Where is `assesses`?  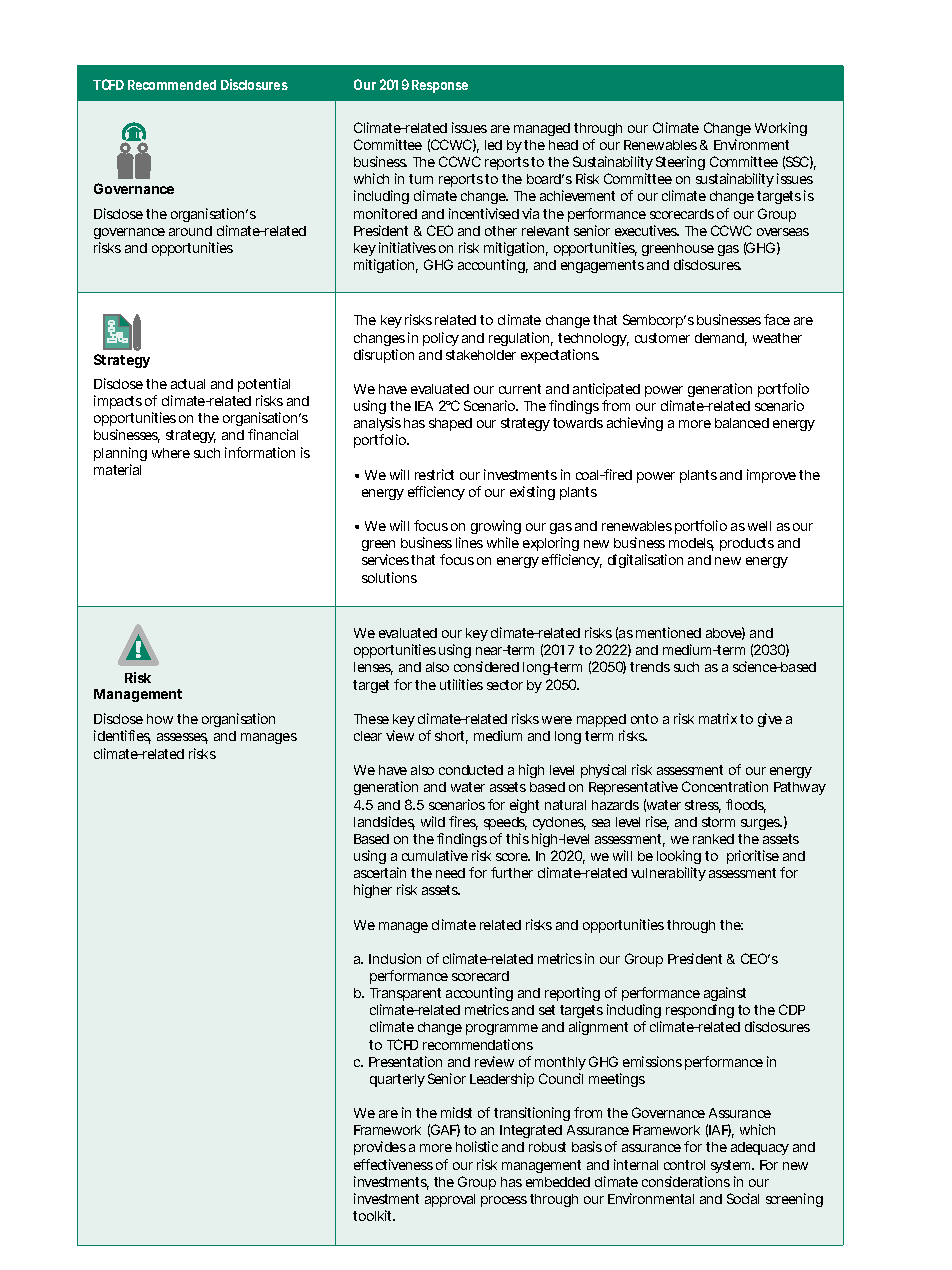 assesses is located at coordinates (182, 738).
